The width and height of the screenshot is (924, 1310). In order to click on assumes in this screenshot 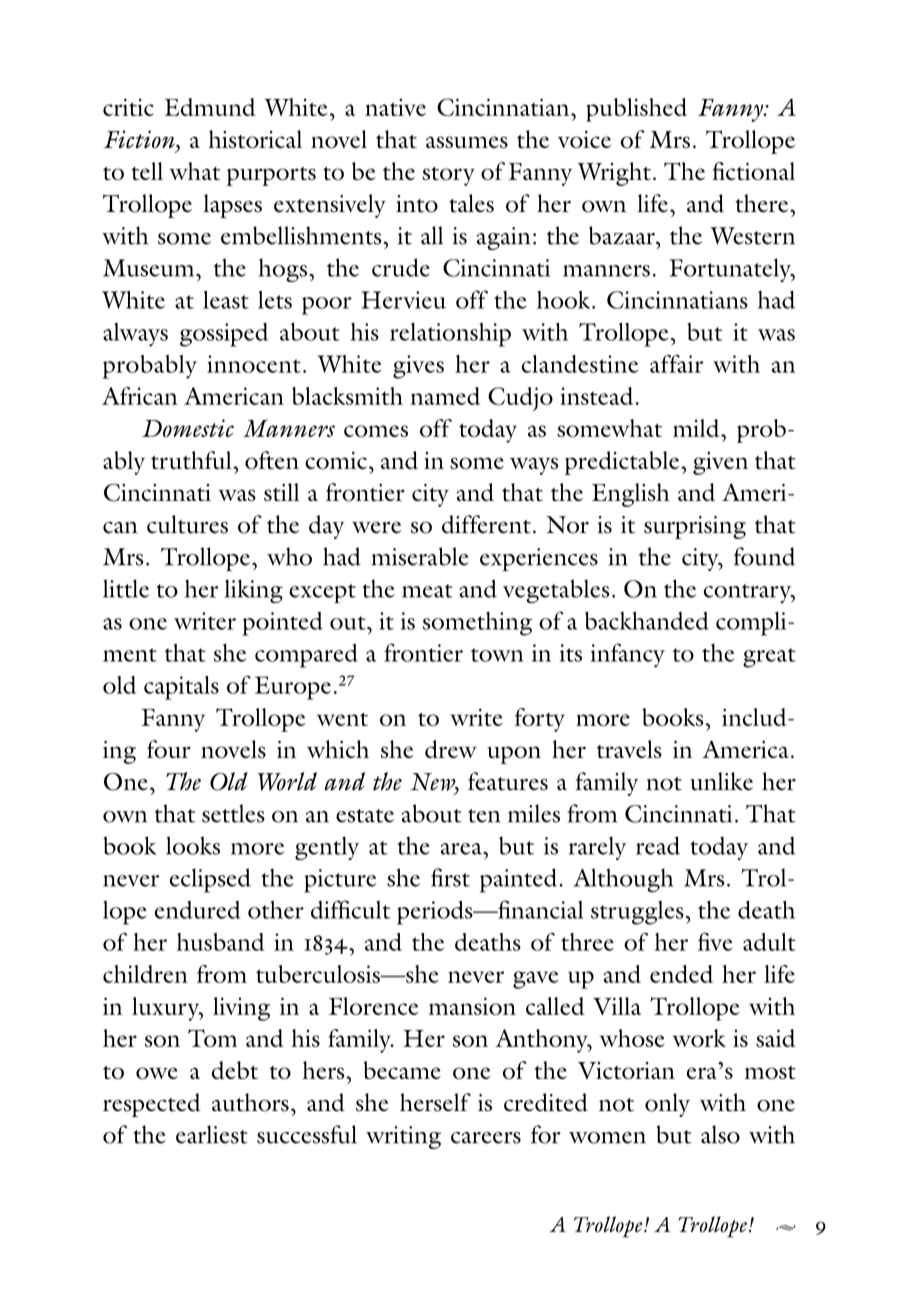, I will do `click(467, 142)`.
